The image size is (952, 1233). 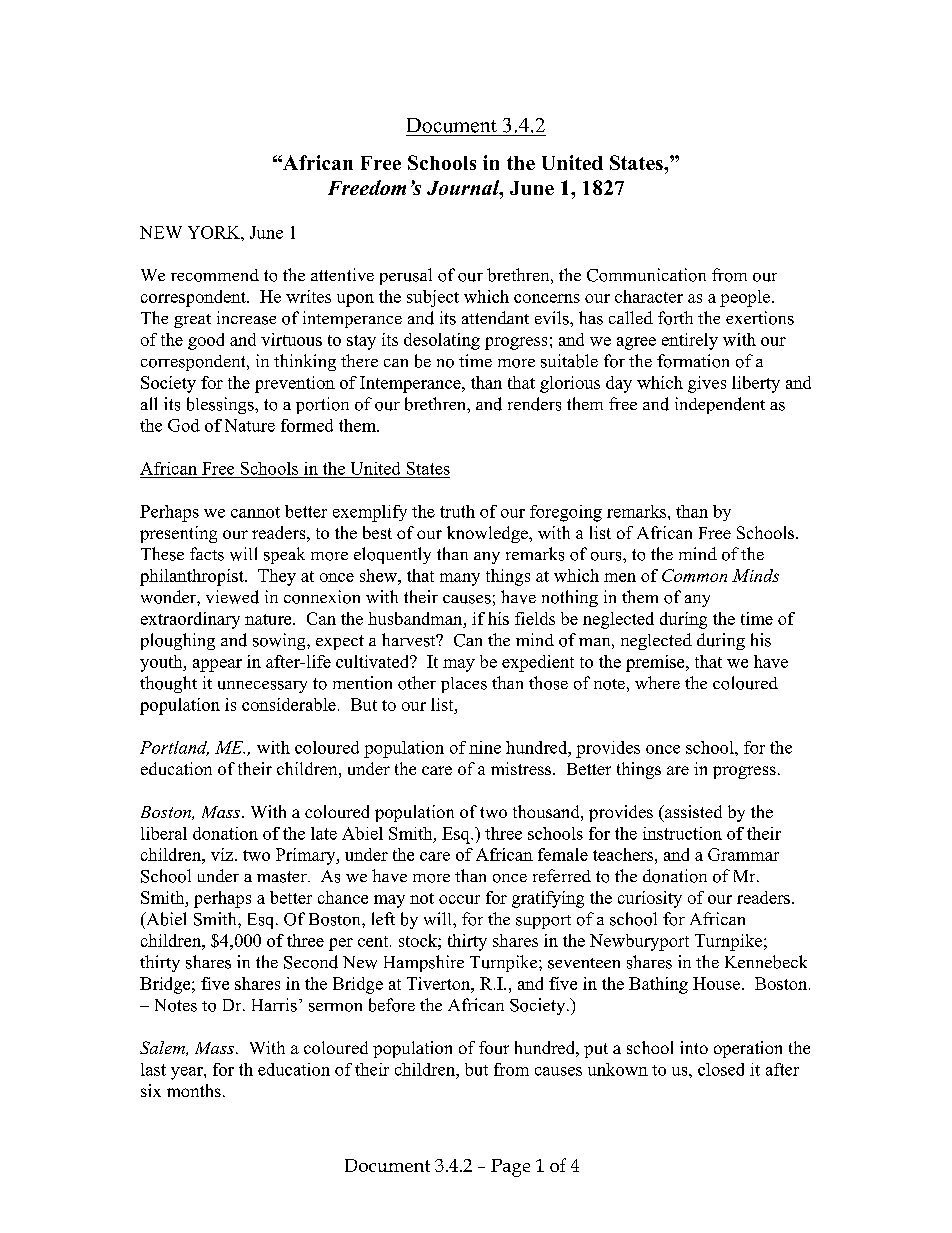 What do you see at coordinates (246, 318) in the page?
I see `increase` at bounding box center [246, 318].
